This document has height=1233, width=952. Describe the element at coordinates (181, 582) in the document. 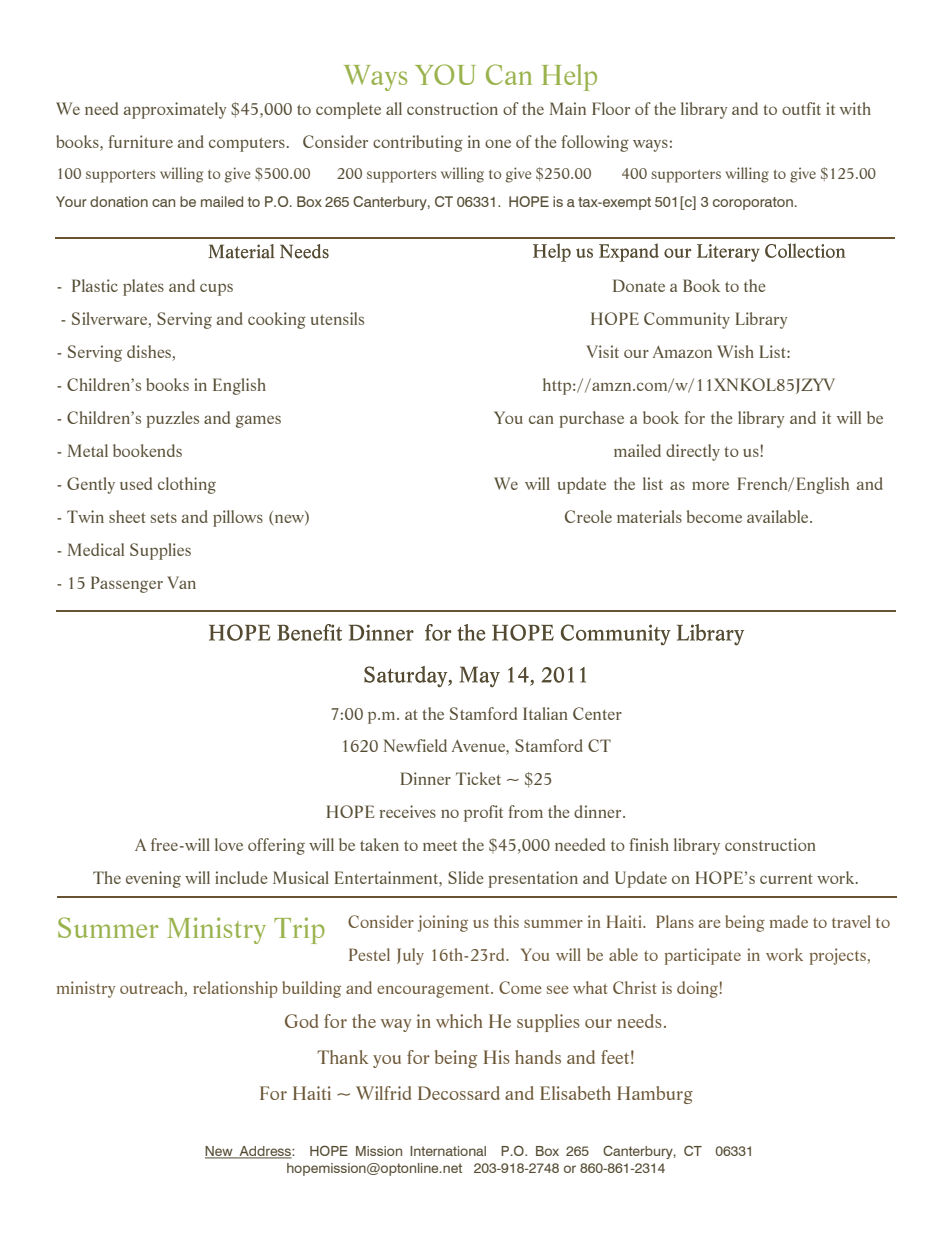

I see `Van` at that location.
